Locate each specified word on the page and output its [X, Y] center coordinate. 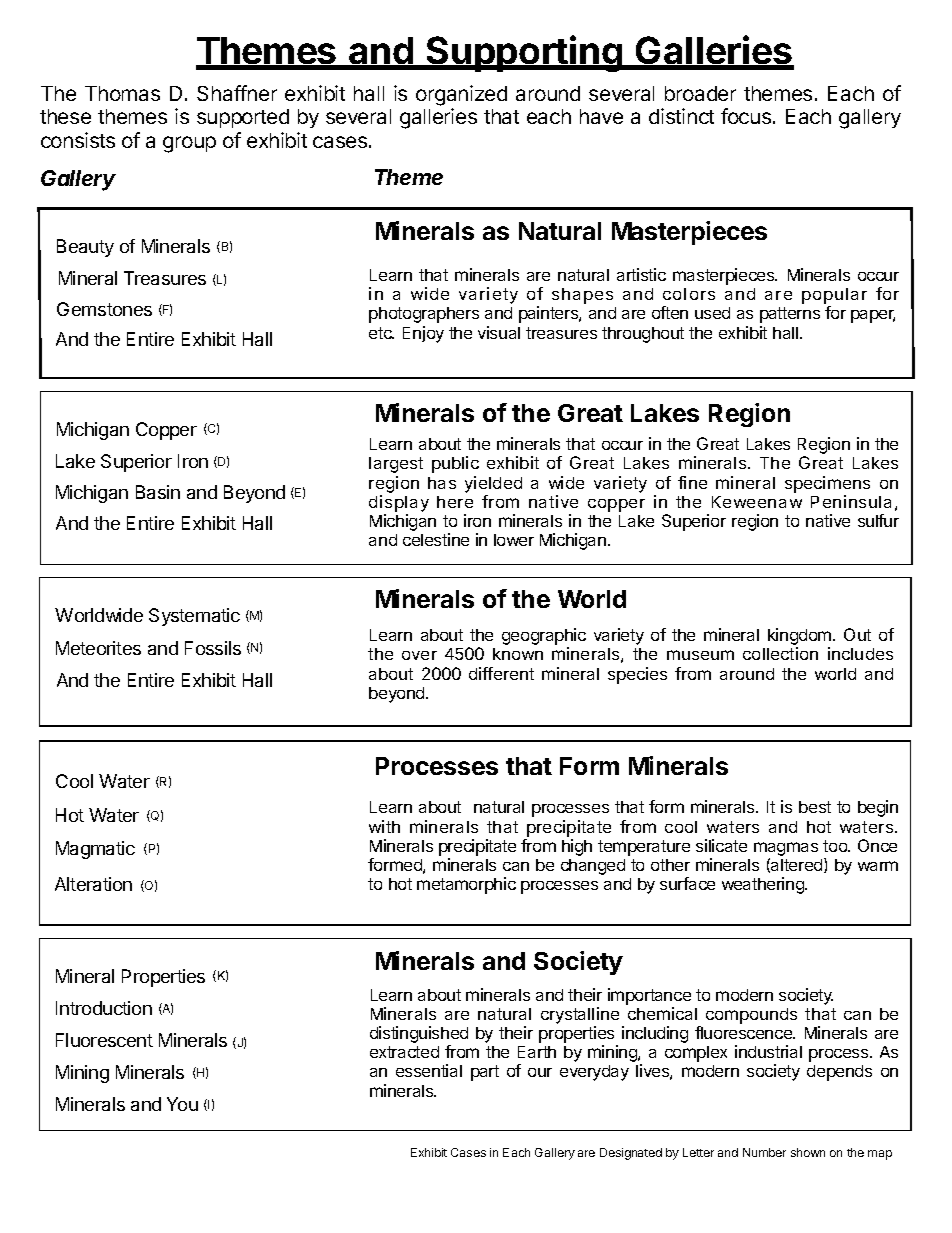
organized [461, 95]
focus [746, 116]
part [485, 1073]
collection [780, 653]
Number [764, 1152]
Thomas [122, 93]
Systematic [194, 617]
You [182, 1104]
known [518, 654]
